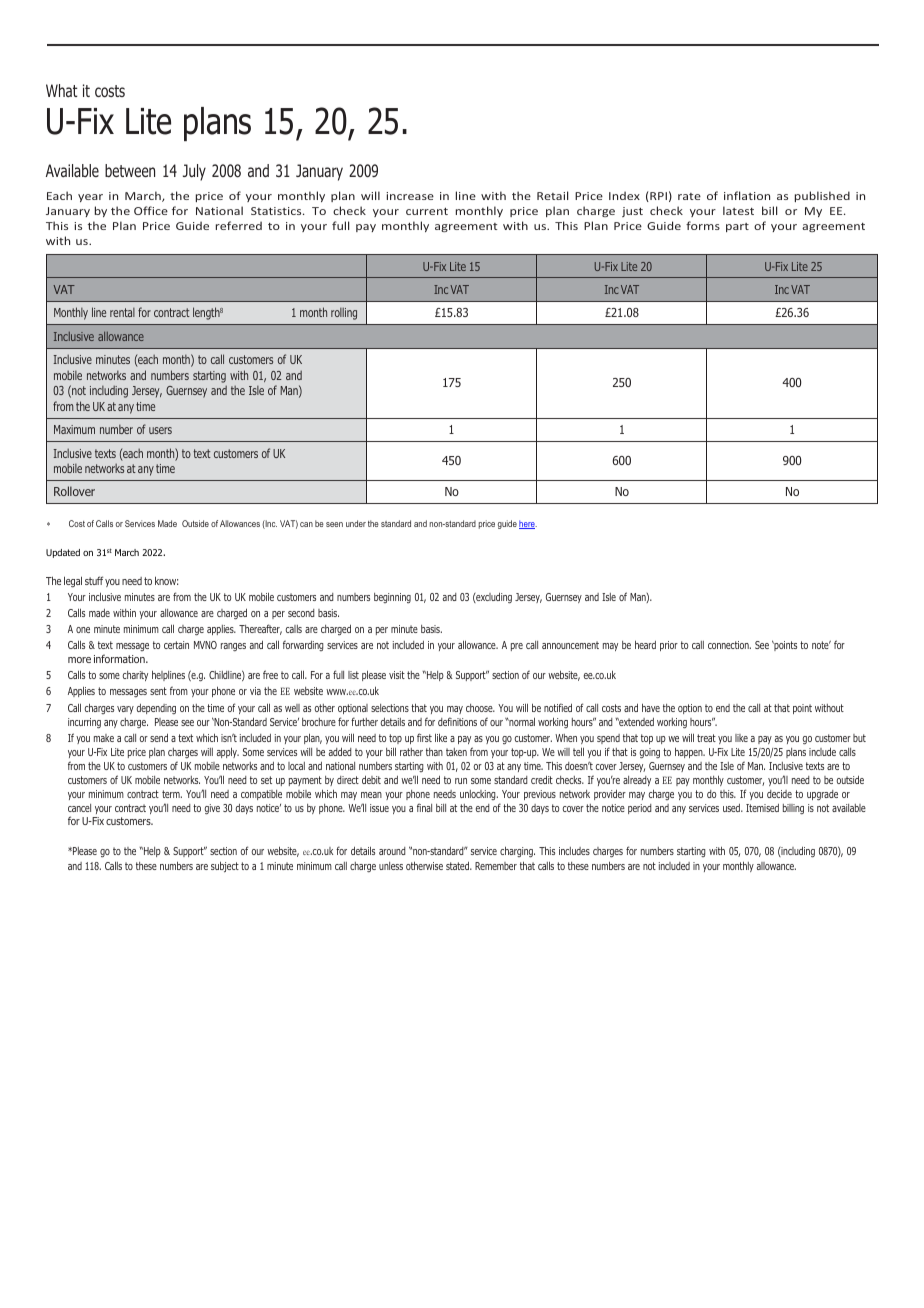 Image resolution: width=924 pixels, height=1308 pixels. What do you see at coordinates (356, 523) in the image?
I see `under` at bounding box center [356, 523].
